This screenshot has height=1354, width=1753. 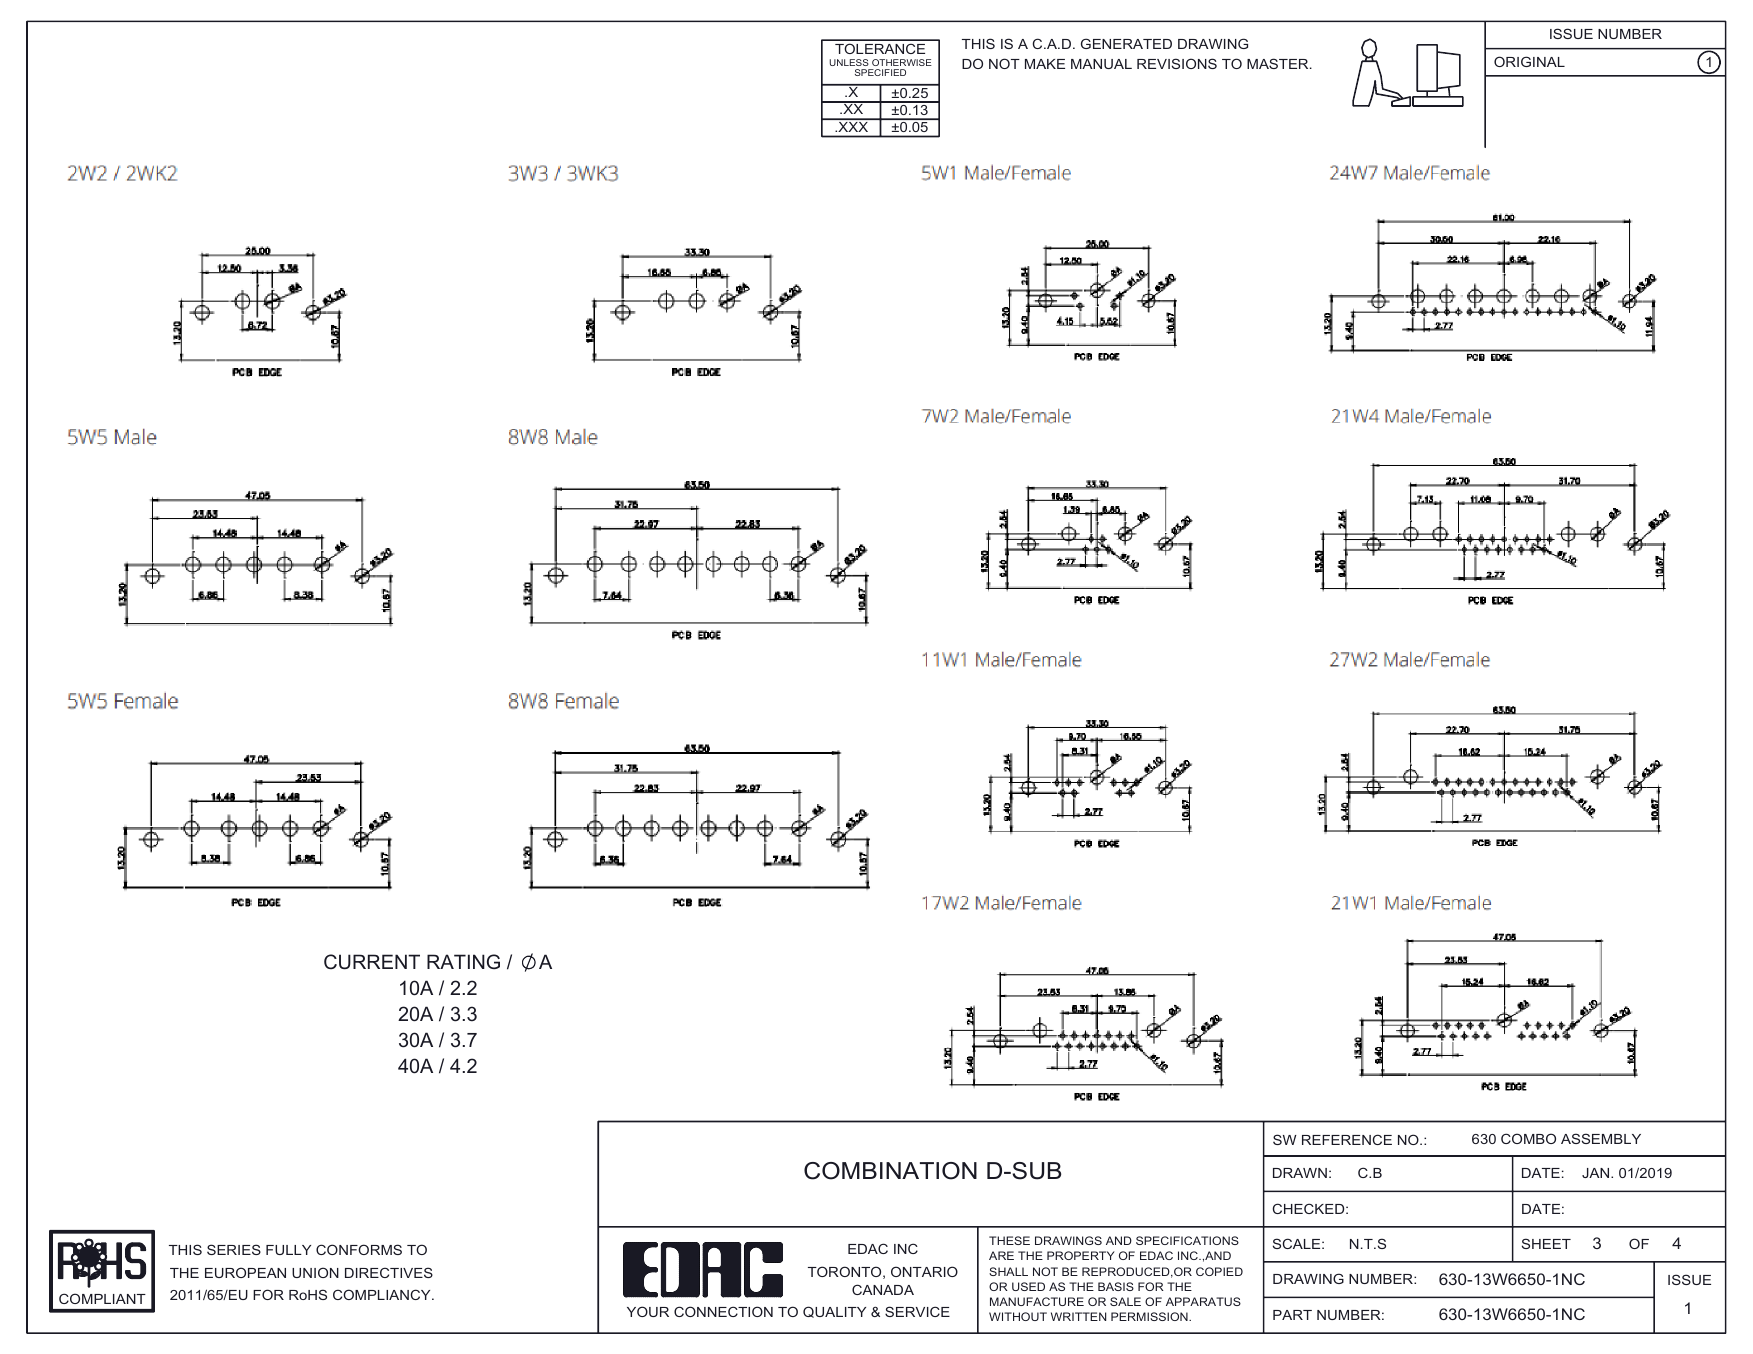 What do you see at coordinates (463, 961) in the screenshot?
I see `RATING` at bounding box center [463, 961].
